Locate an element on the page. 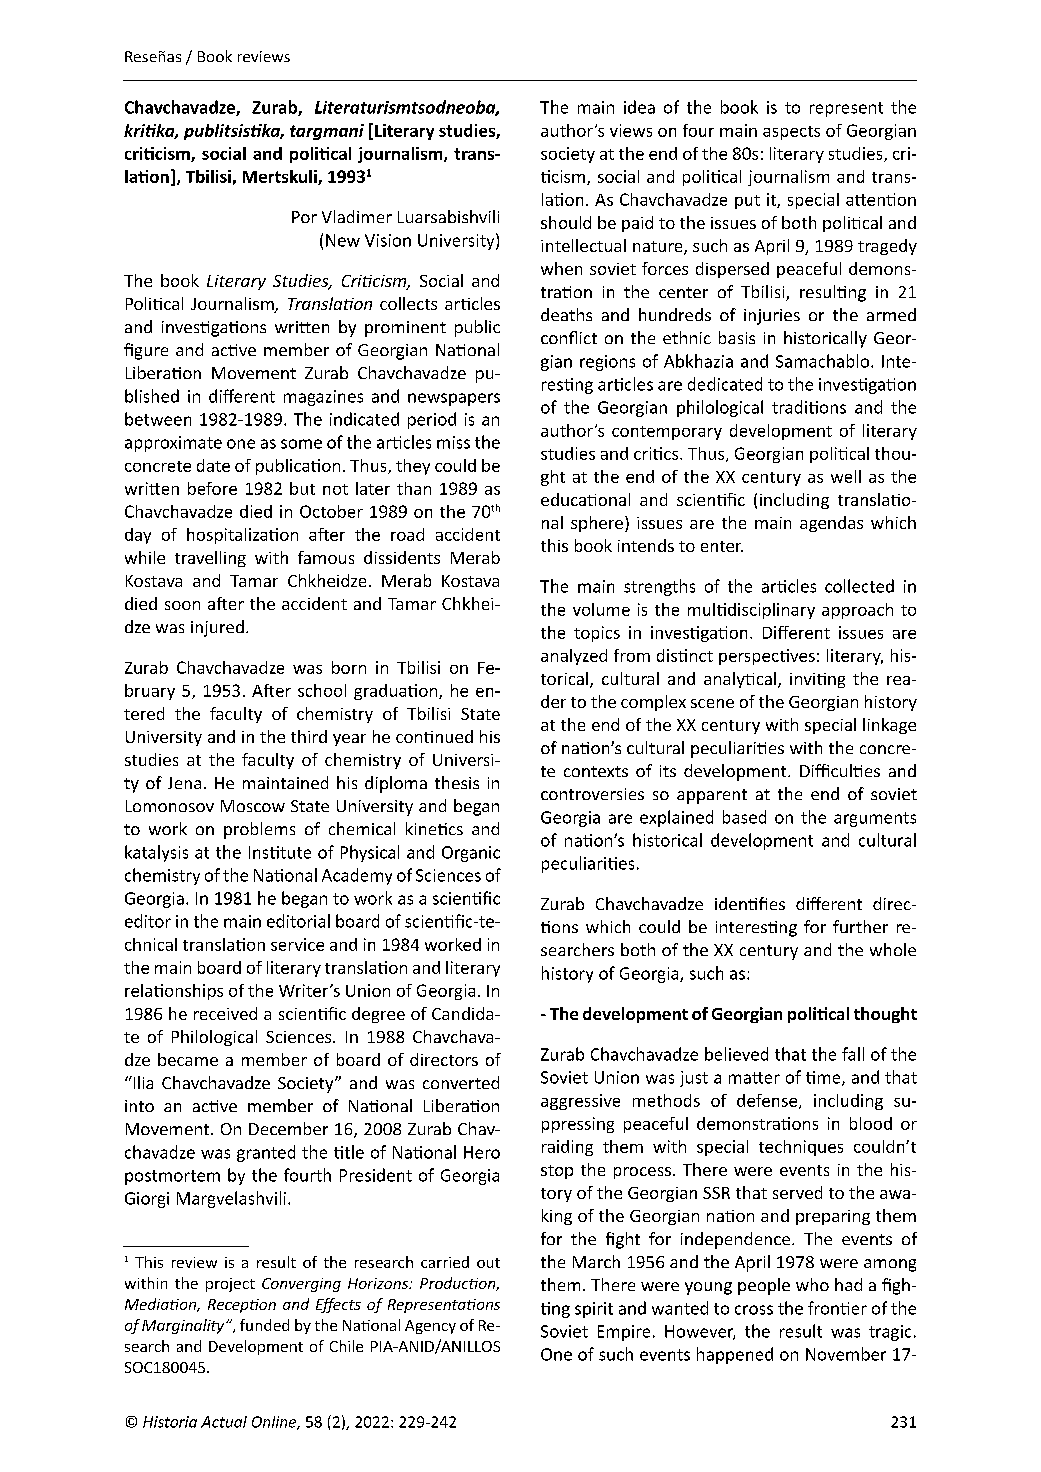 This page has height=1472, width=1041. should is located at coordinates (566, 222).
